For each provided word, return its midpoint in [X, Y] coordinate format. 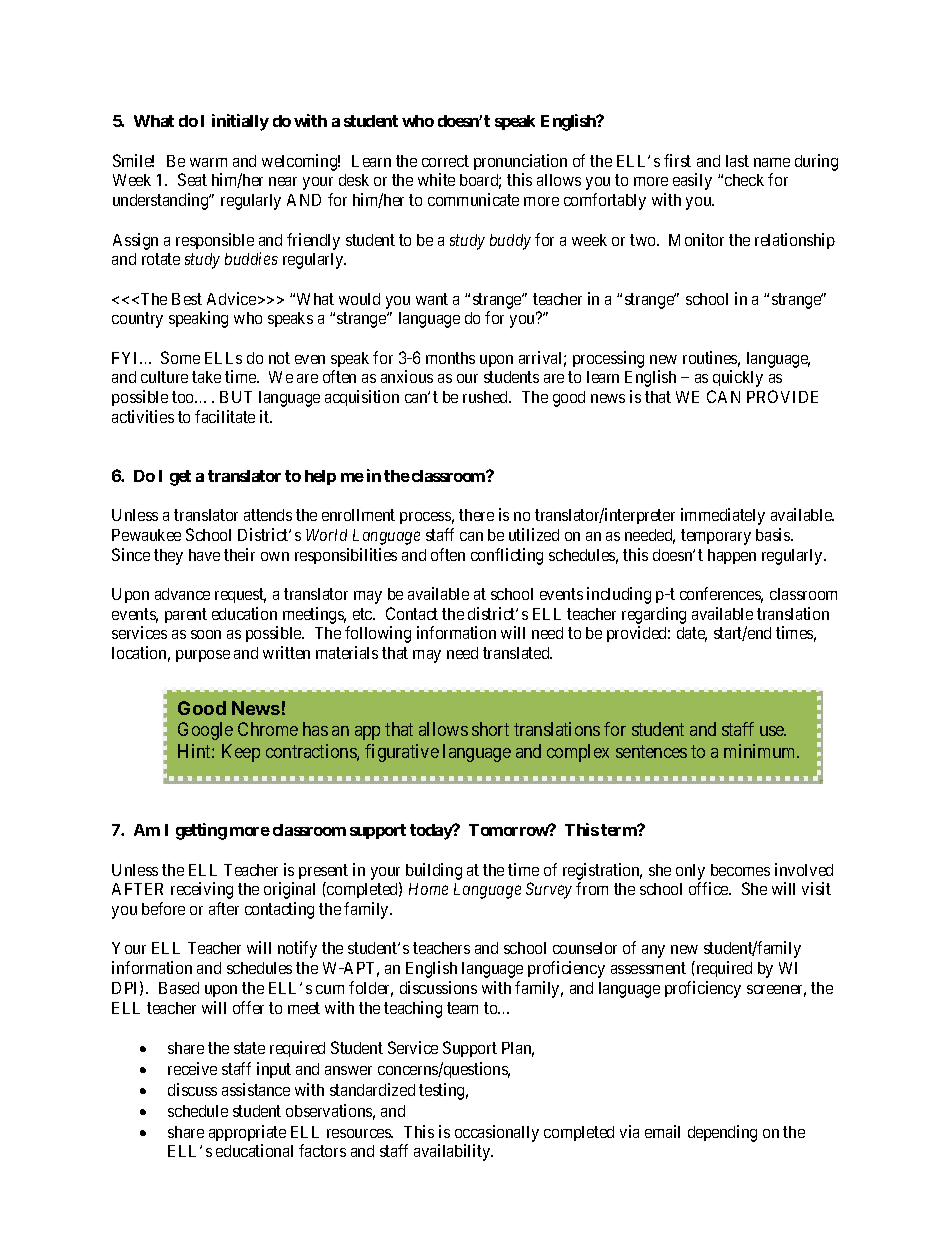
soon [206, 634]
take [206, 377]
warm [208, 162]
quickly [738, 378]
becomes [740, 870]
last [737, 161]
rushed [487, 397]
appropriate [247, 1133]
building [434, 871]
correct [445, 161]
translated [517, 653]
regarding [654, 615]
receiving [202, 890]
